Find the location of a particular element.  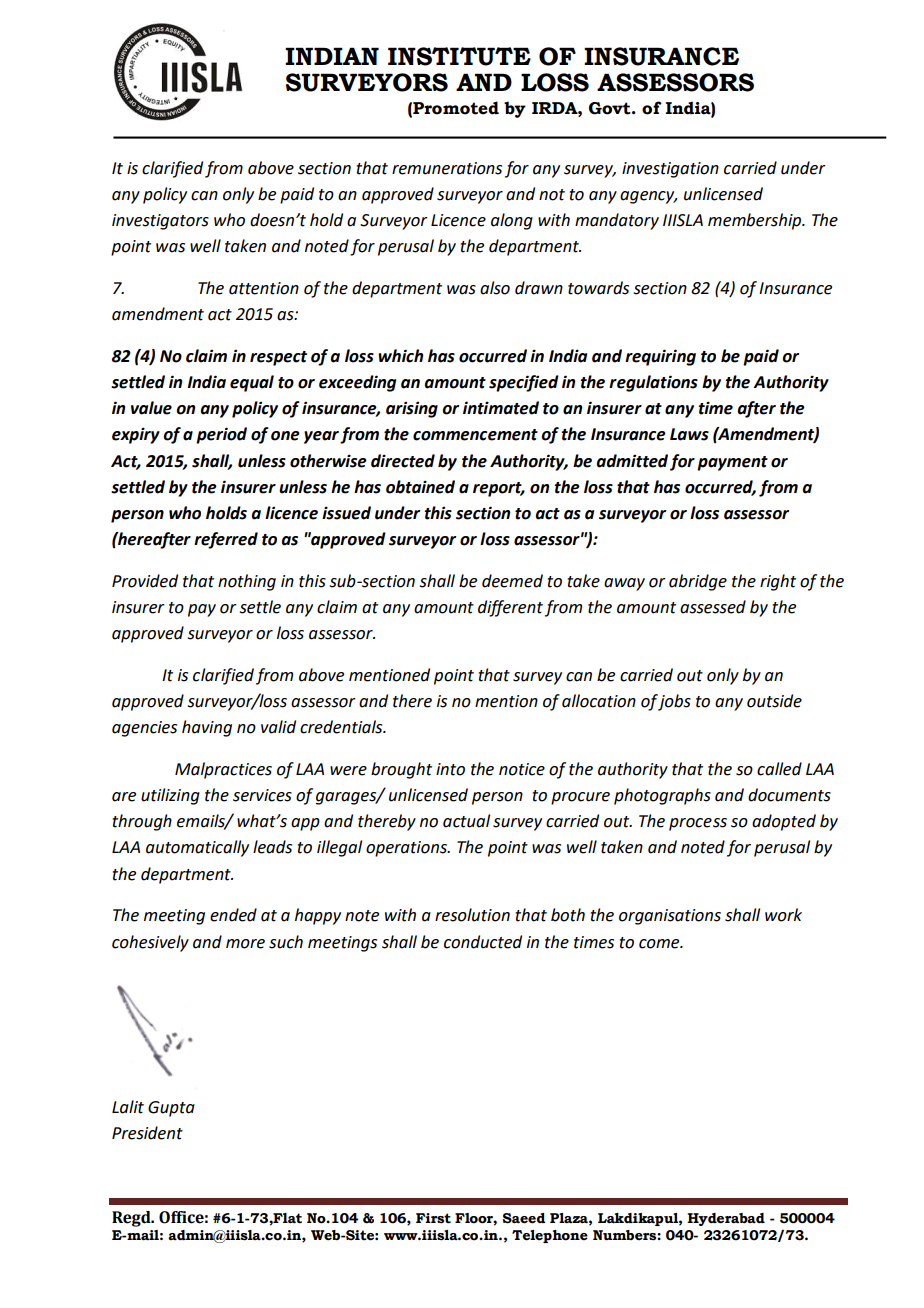

INSTITUTE is located at coordinates (459, 56).
